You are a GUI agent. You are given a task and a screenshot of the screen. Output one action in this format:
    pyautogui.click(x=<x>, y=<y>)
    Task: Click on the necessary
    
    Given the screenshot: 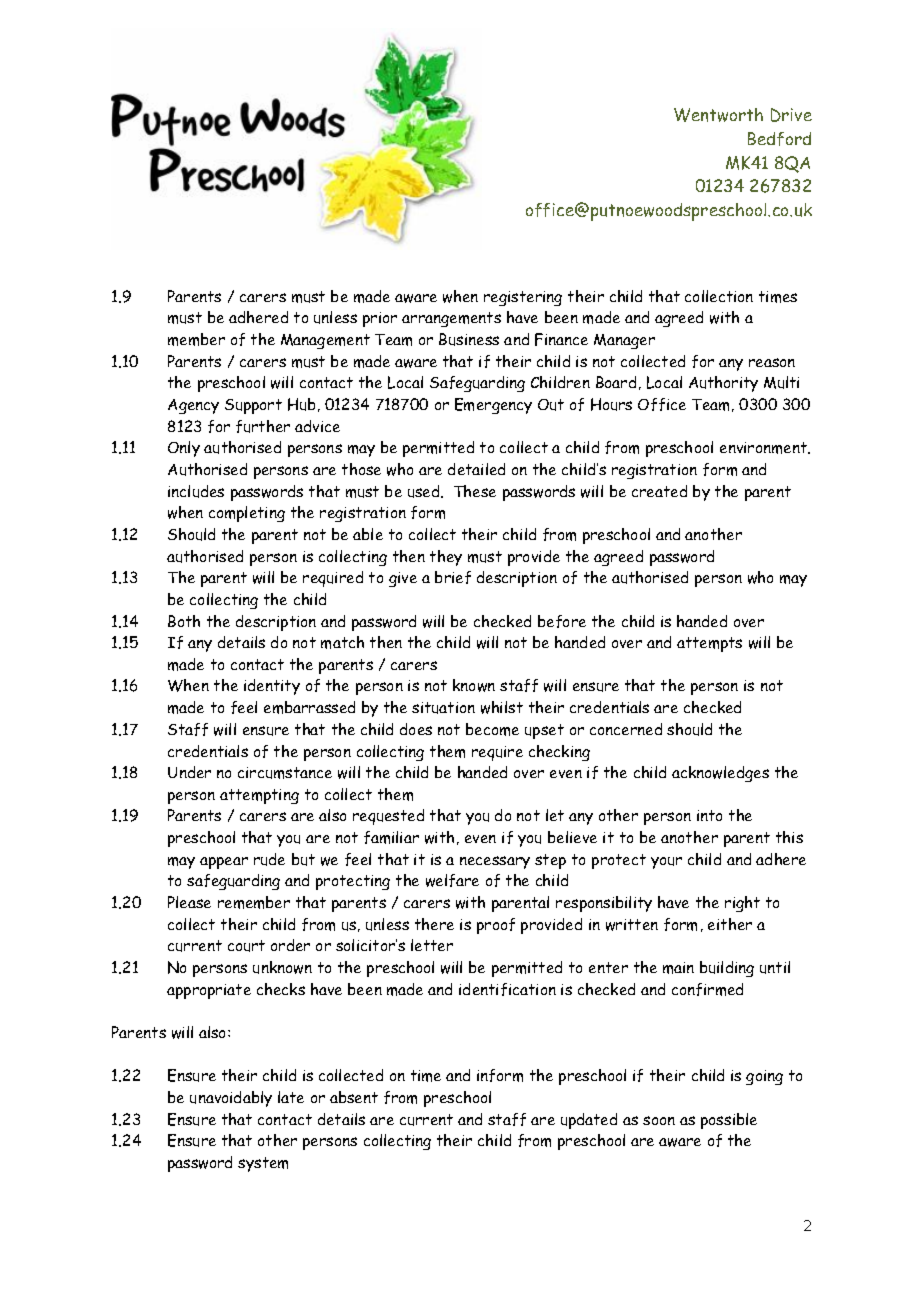 What is the action you would take?
    pyautogui.click(x=495, y=862)
